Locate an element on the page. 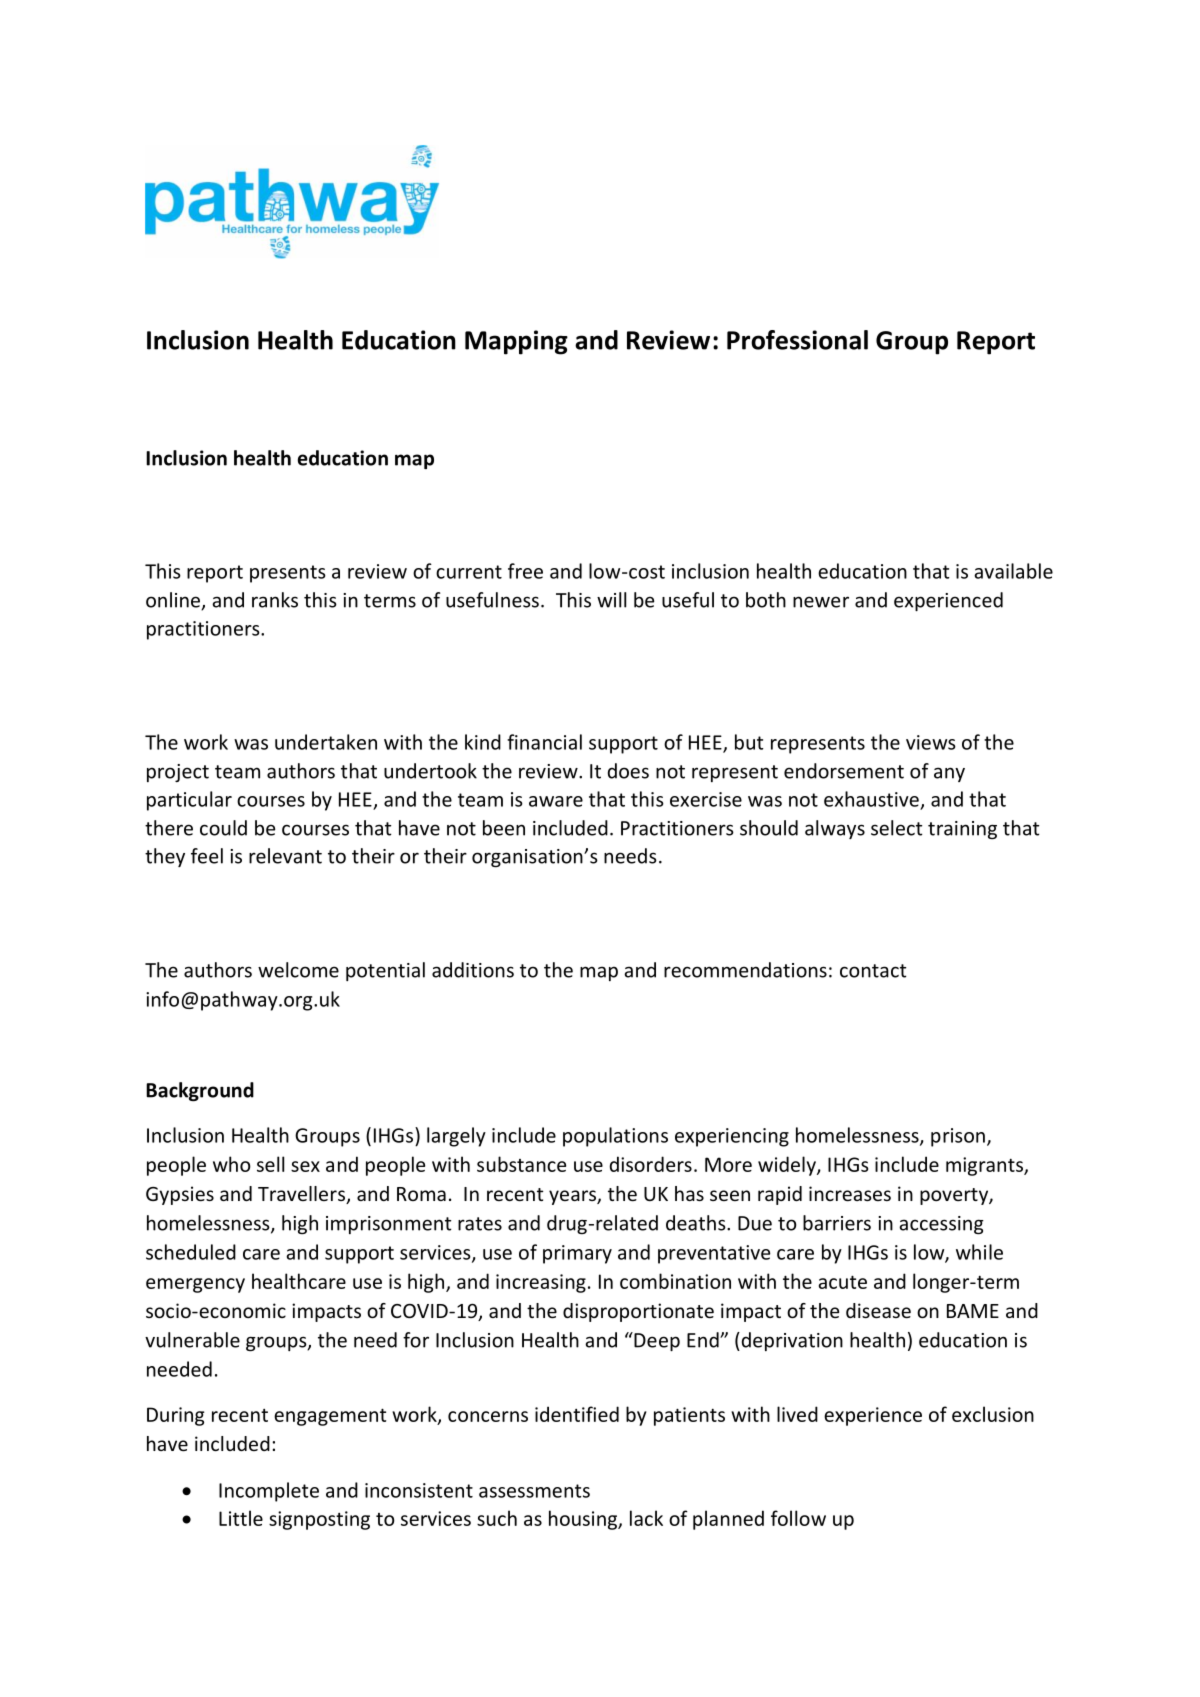  will is located at coordinates (611, 600).
